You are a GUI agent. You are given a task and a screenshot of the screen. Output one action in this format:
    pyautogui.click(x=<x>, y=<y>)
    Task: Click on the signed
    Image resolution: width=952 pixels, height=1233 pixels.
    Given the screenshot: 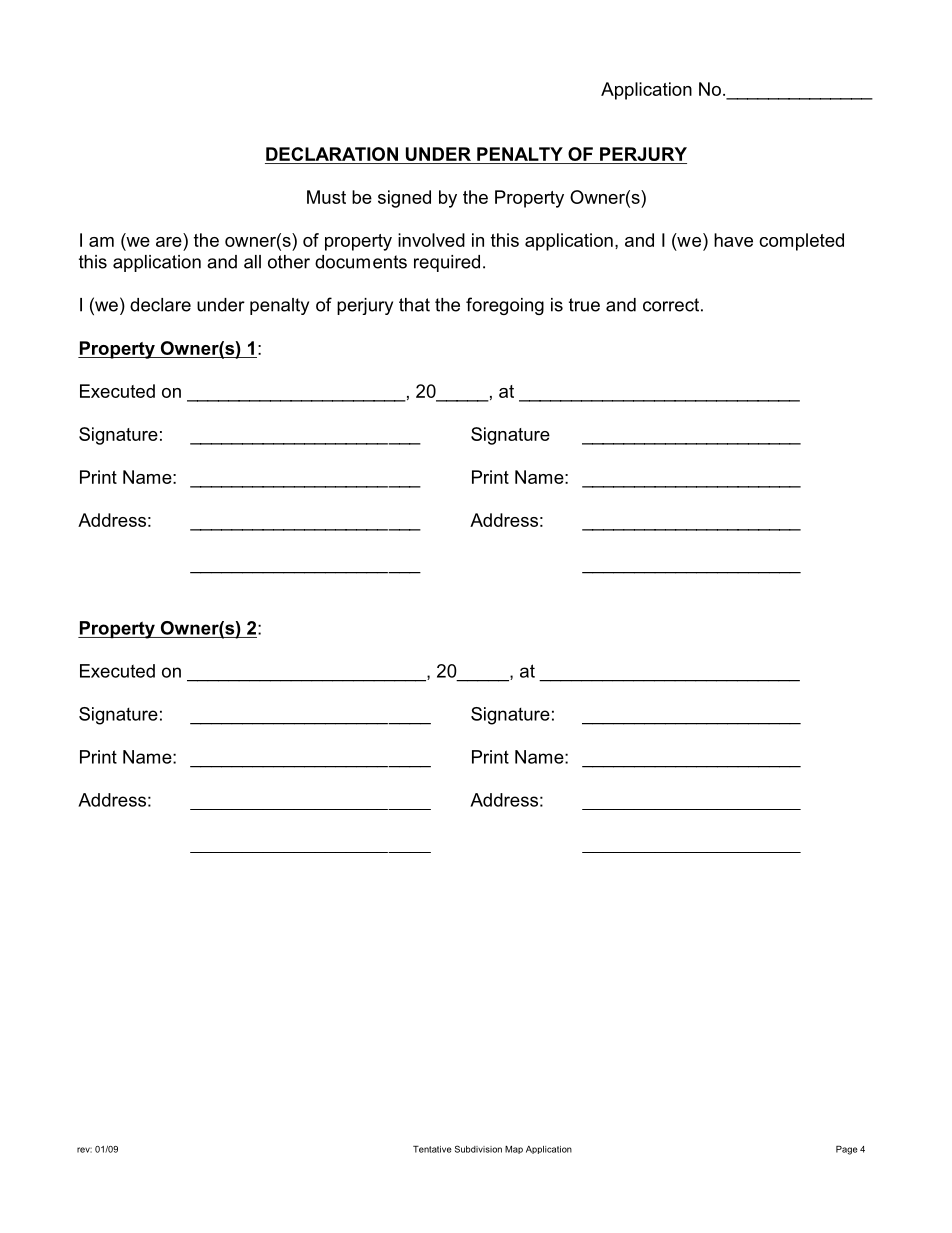 What is the action you would take?
    pyautogui.click(x=404, y=199)
